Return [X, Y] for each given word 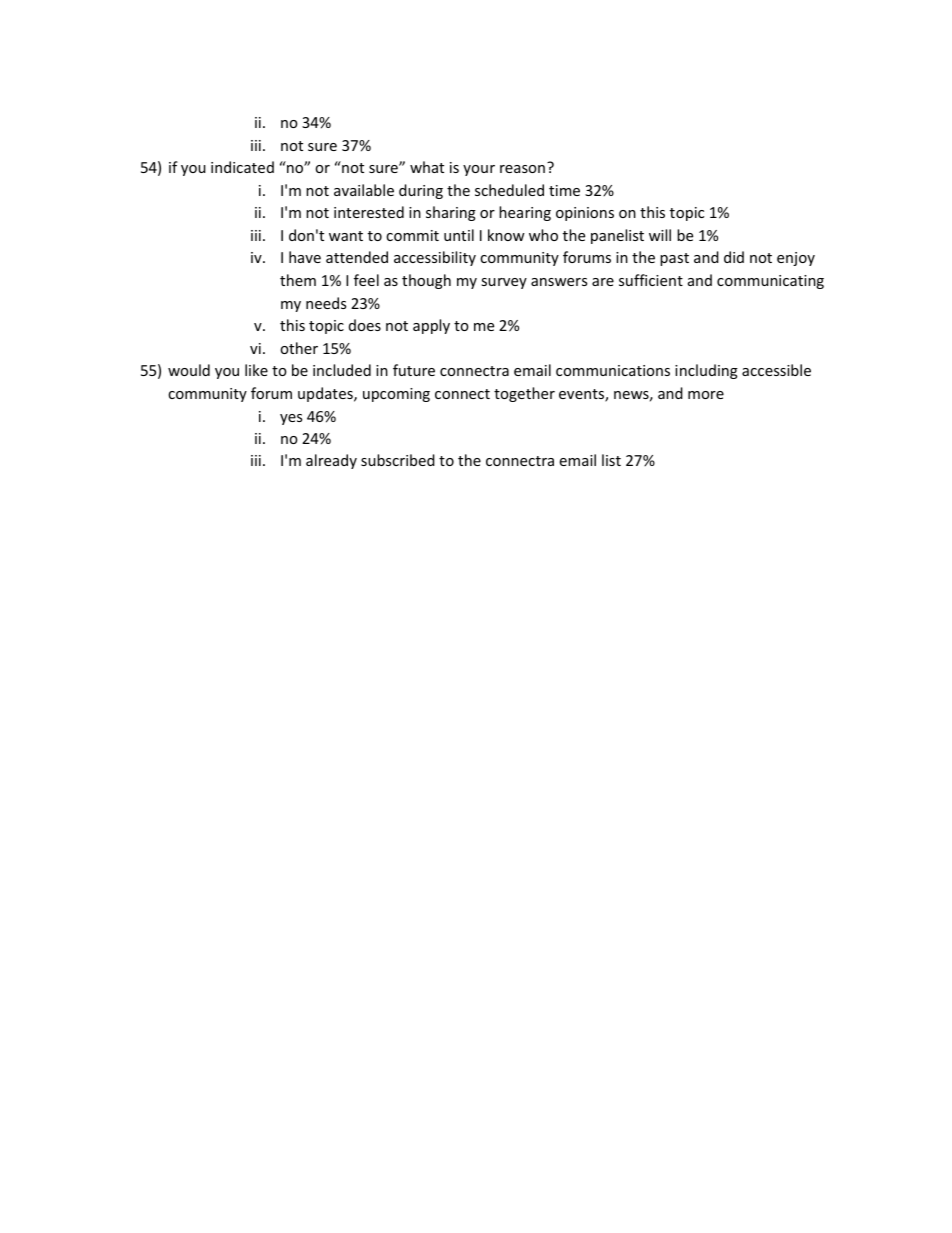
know [506, 235]
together [524, 394]
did [734, 257]
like [256, 370]
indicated [242, 167]
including [706, 371]
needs [326, 303]
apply [431, 326]
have [305, 257]
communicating [770, 282]
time [564, 190]
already [331, 461]
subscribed [398, 460]
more [706, 395]
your [479, 170]
